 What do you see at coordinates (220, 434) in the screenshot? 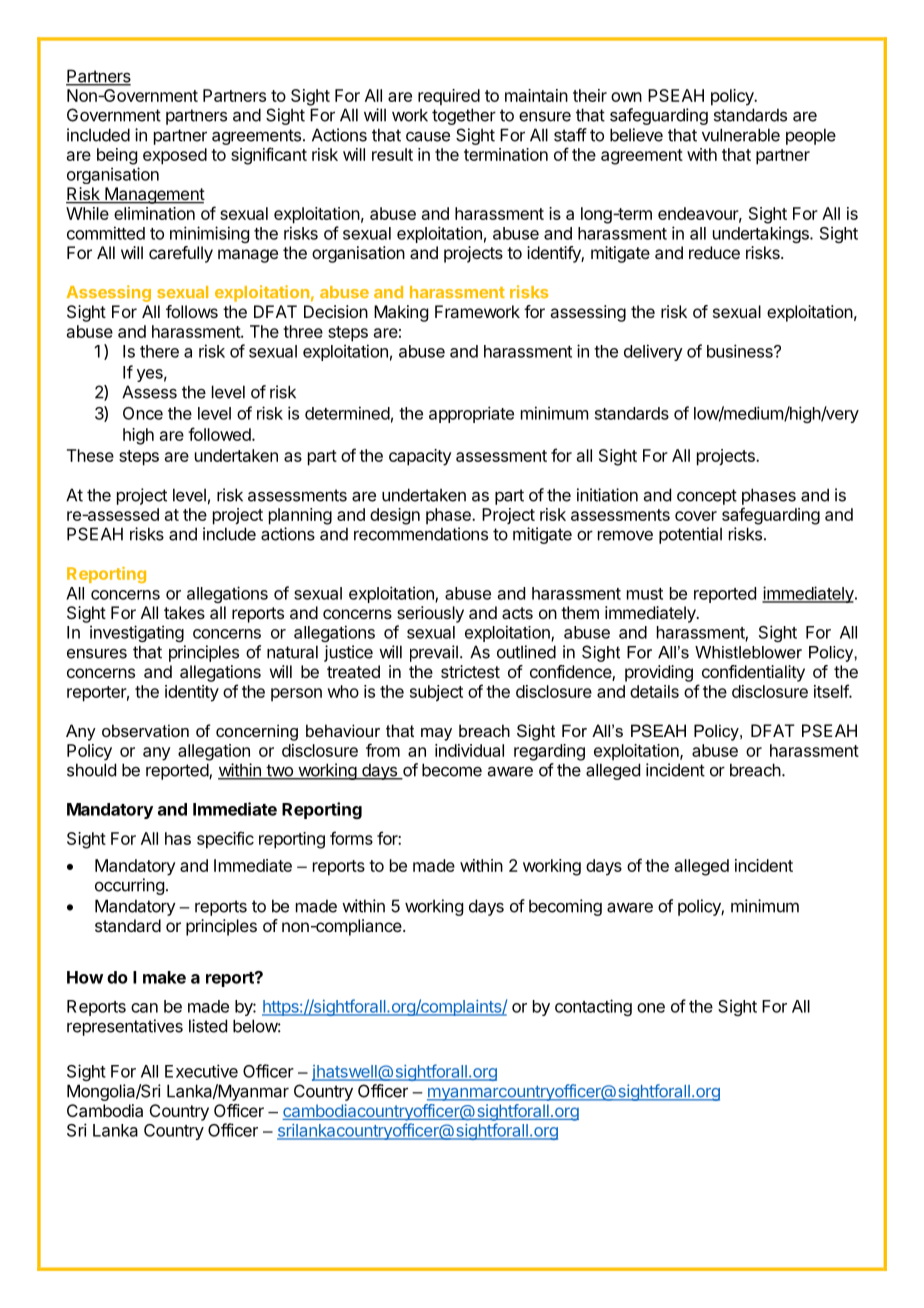
I see `followed` at bounding box center [220, 434].
